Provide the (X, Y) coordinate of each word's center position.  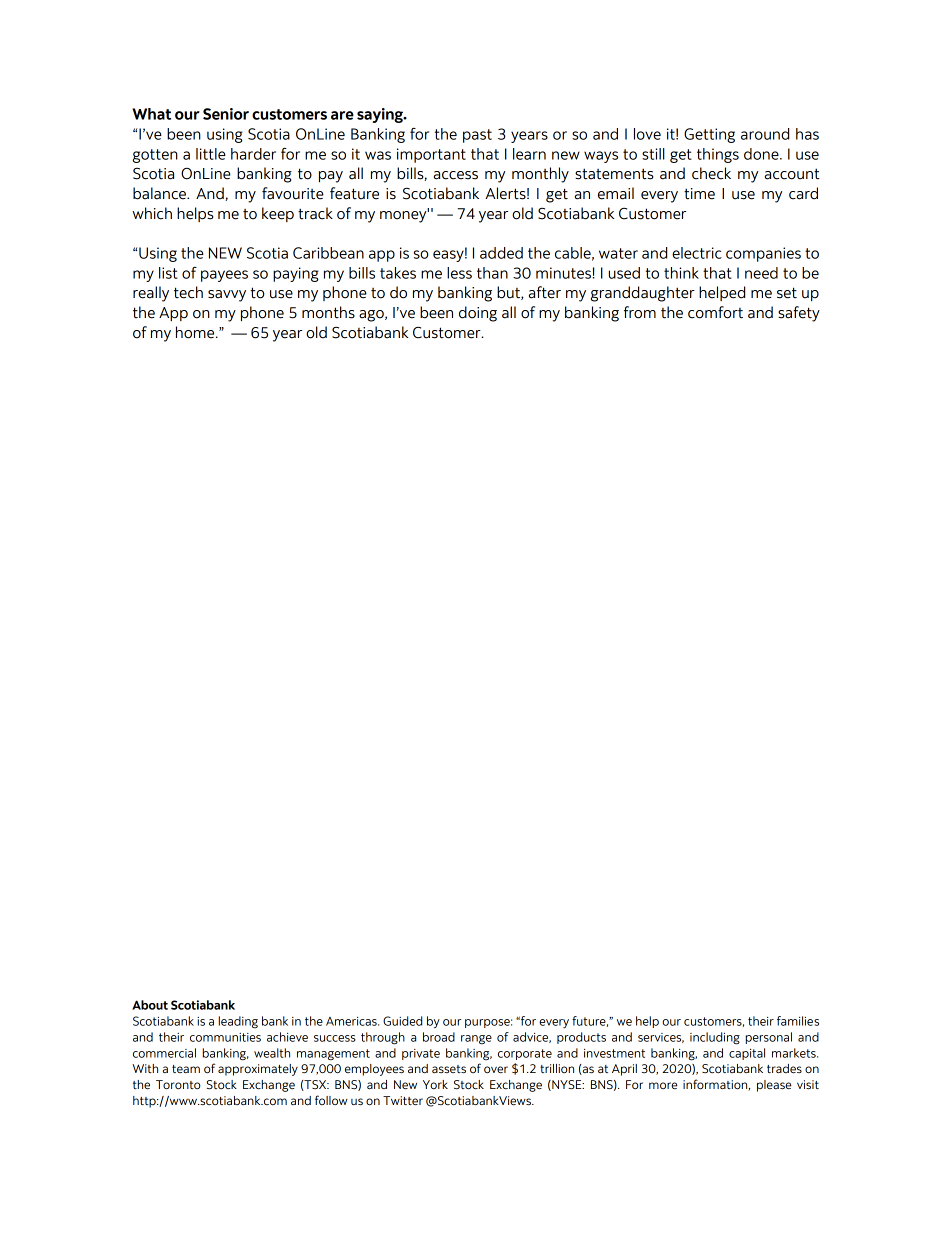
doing (478, 314)
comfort (715, 312)
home (196, 332)
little (211, 154)
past (477, 136)
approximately (258, 1070)
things (718, 155)
